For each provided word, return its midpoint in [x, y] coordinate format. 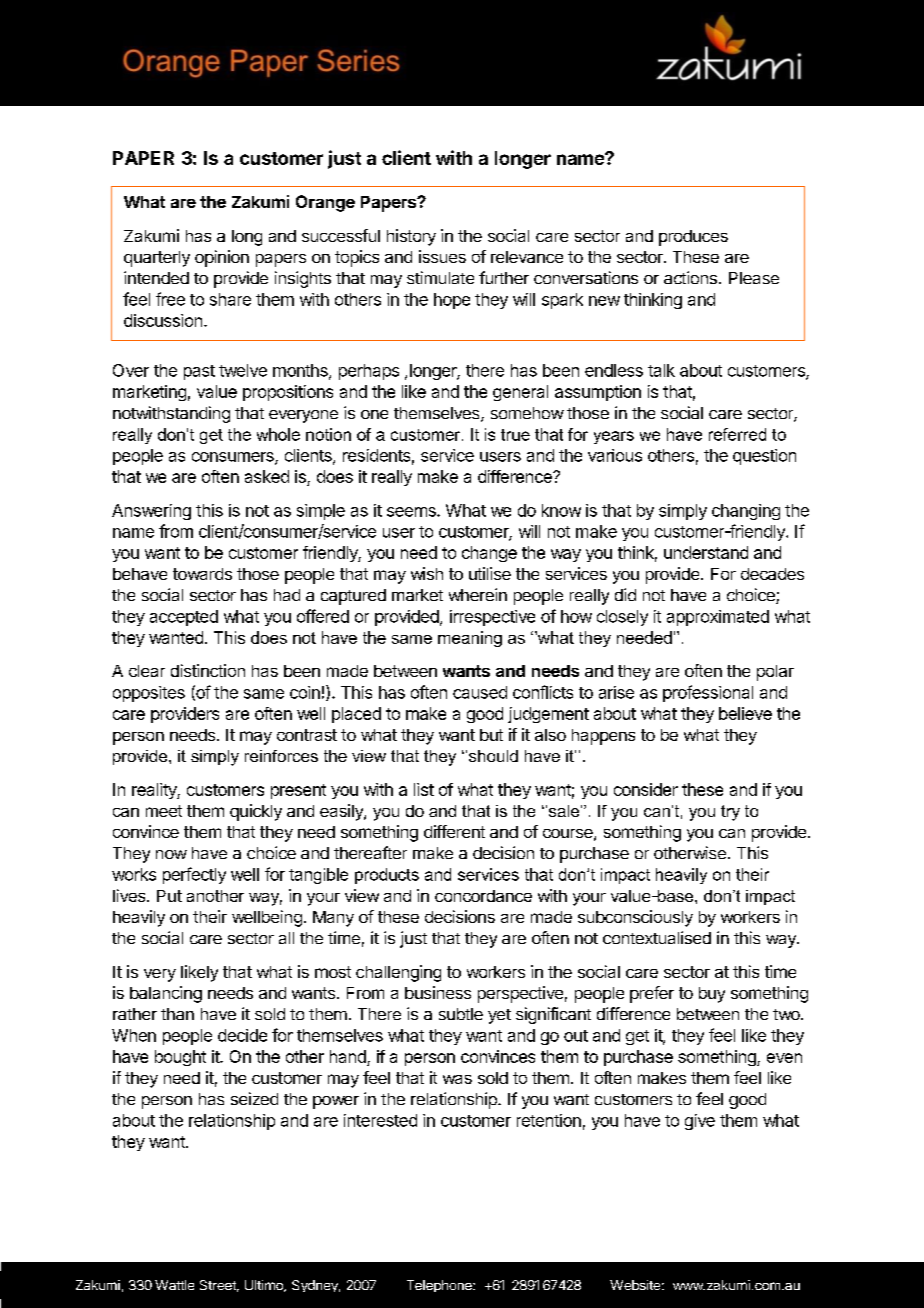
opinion [222, 258]
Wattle [174, 1285]
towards [202, 574]
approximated [718, 618]
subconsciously [635, 918]
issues [442, 256]
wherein [478, 594]
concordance [483, 896]
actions [690, 277]
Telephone [440, 1286]
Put [169, 896]
